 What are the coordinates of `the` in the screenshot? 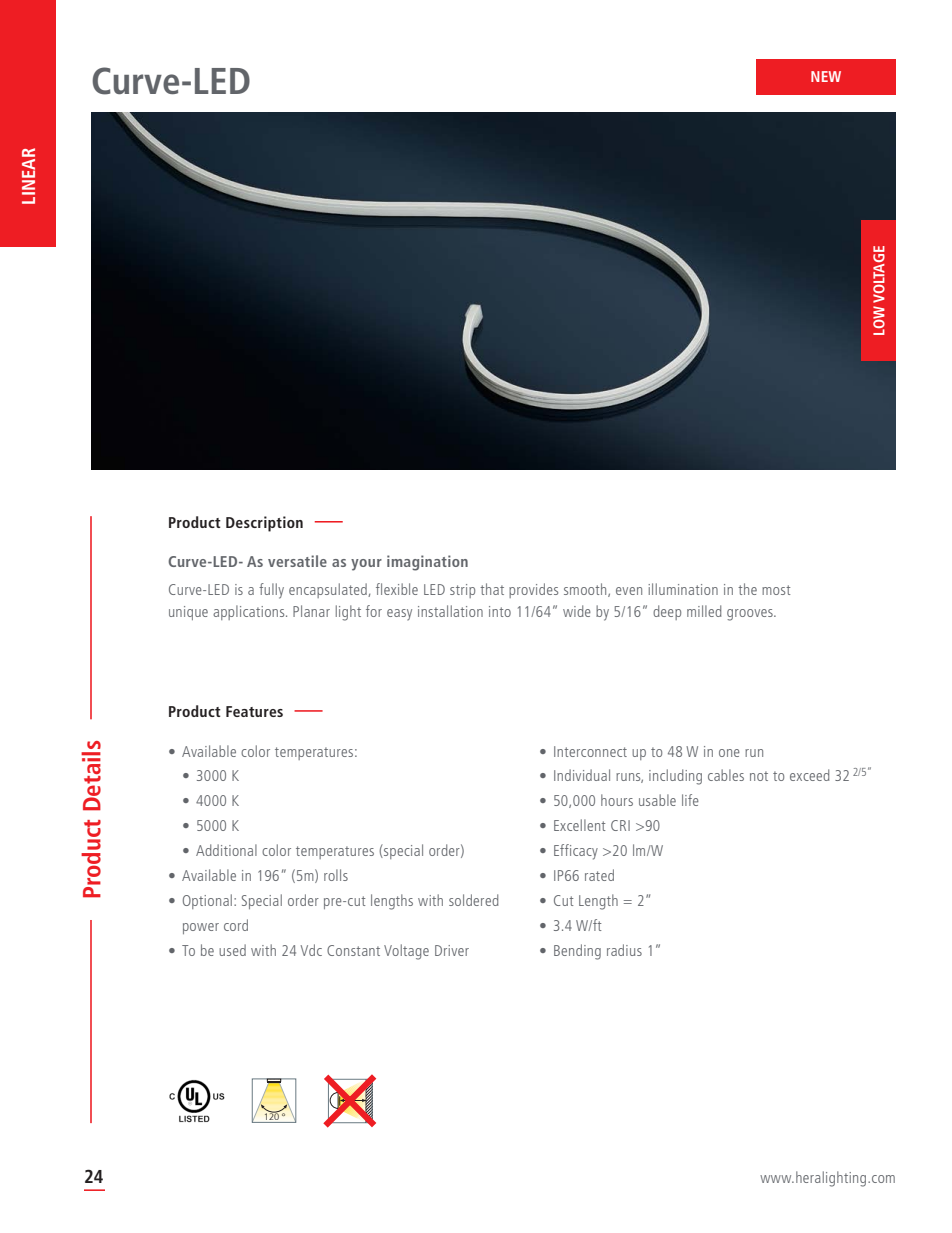 It's located at (747, 589).
